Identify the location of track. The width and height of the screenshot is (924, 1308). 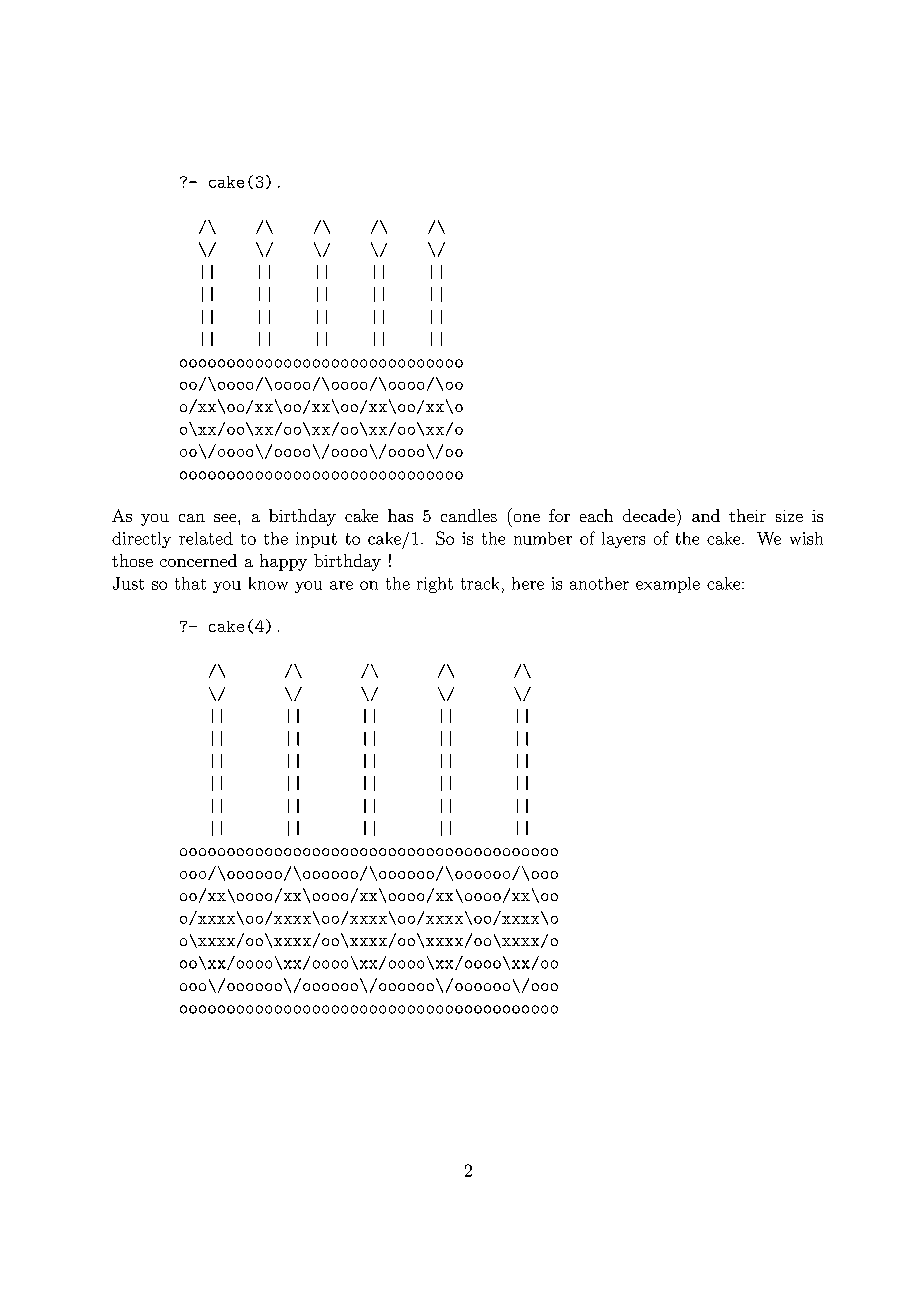
(480, 583).
